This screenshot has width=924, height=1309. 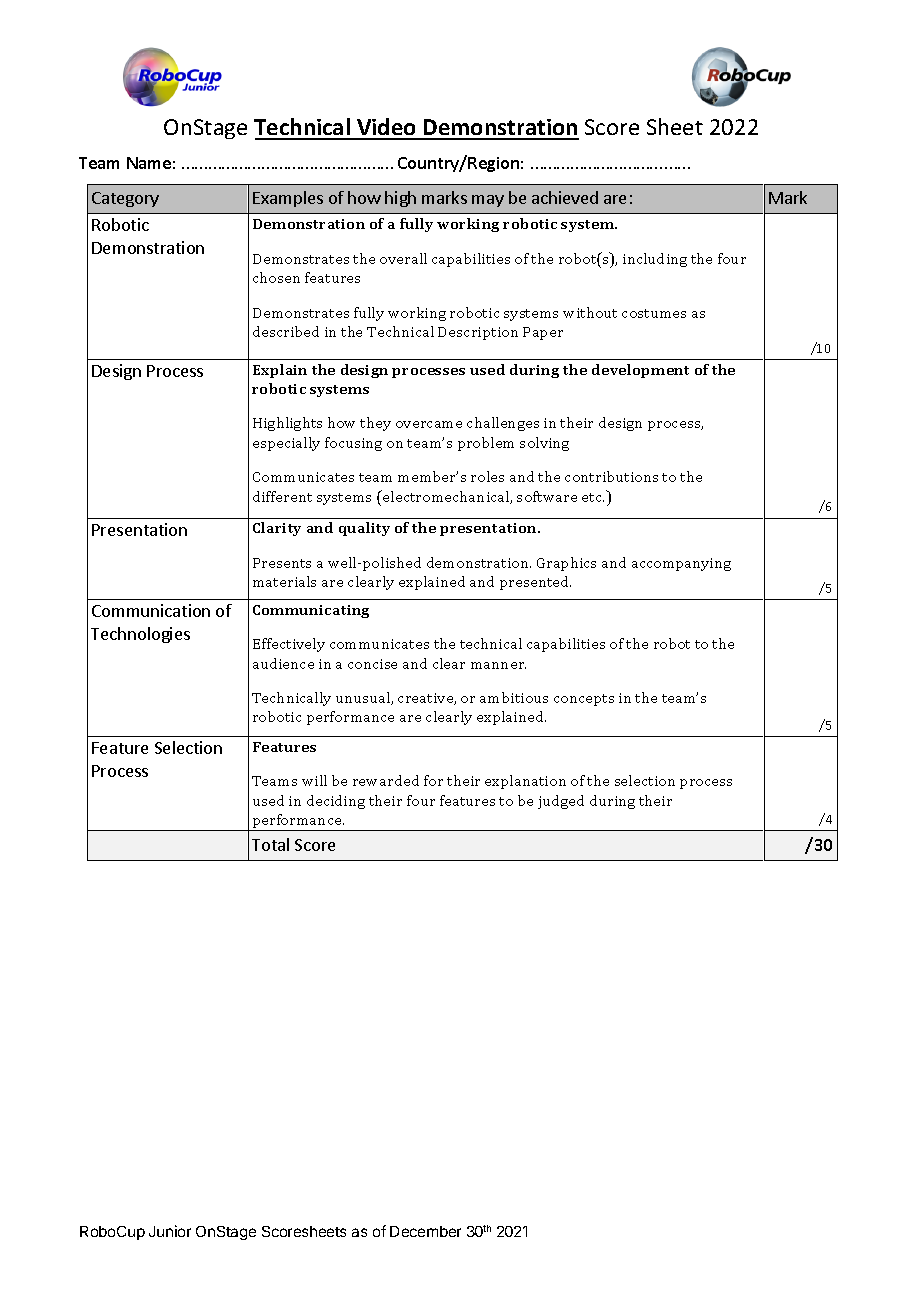 I want to click on Technologies, so click(x=140, y=635).
